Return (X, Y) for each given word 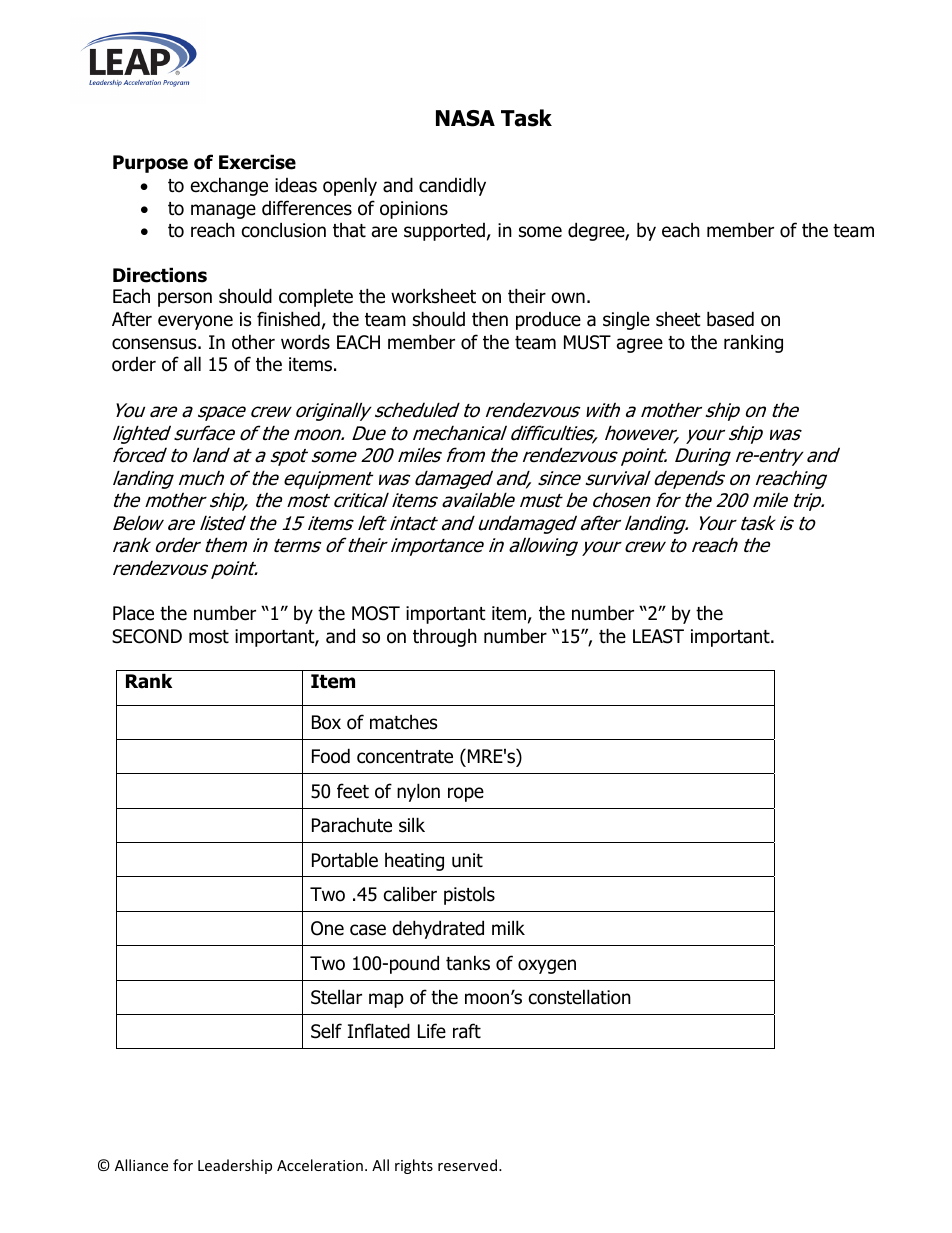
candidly (452, 186)
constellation (580, 997)
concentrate (405, 757)
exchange (229, 186)
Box (326, 722)
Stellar (336, 997)
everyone (195, 322)
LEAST (658, 636)
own (568, 298)
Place (133, 613)
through (445, 638)
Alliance (141, 1165)
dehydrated (438, 929)
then (490, 319)
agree (640, 345)
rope (466, 794)
